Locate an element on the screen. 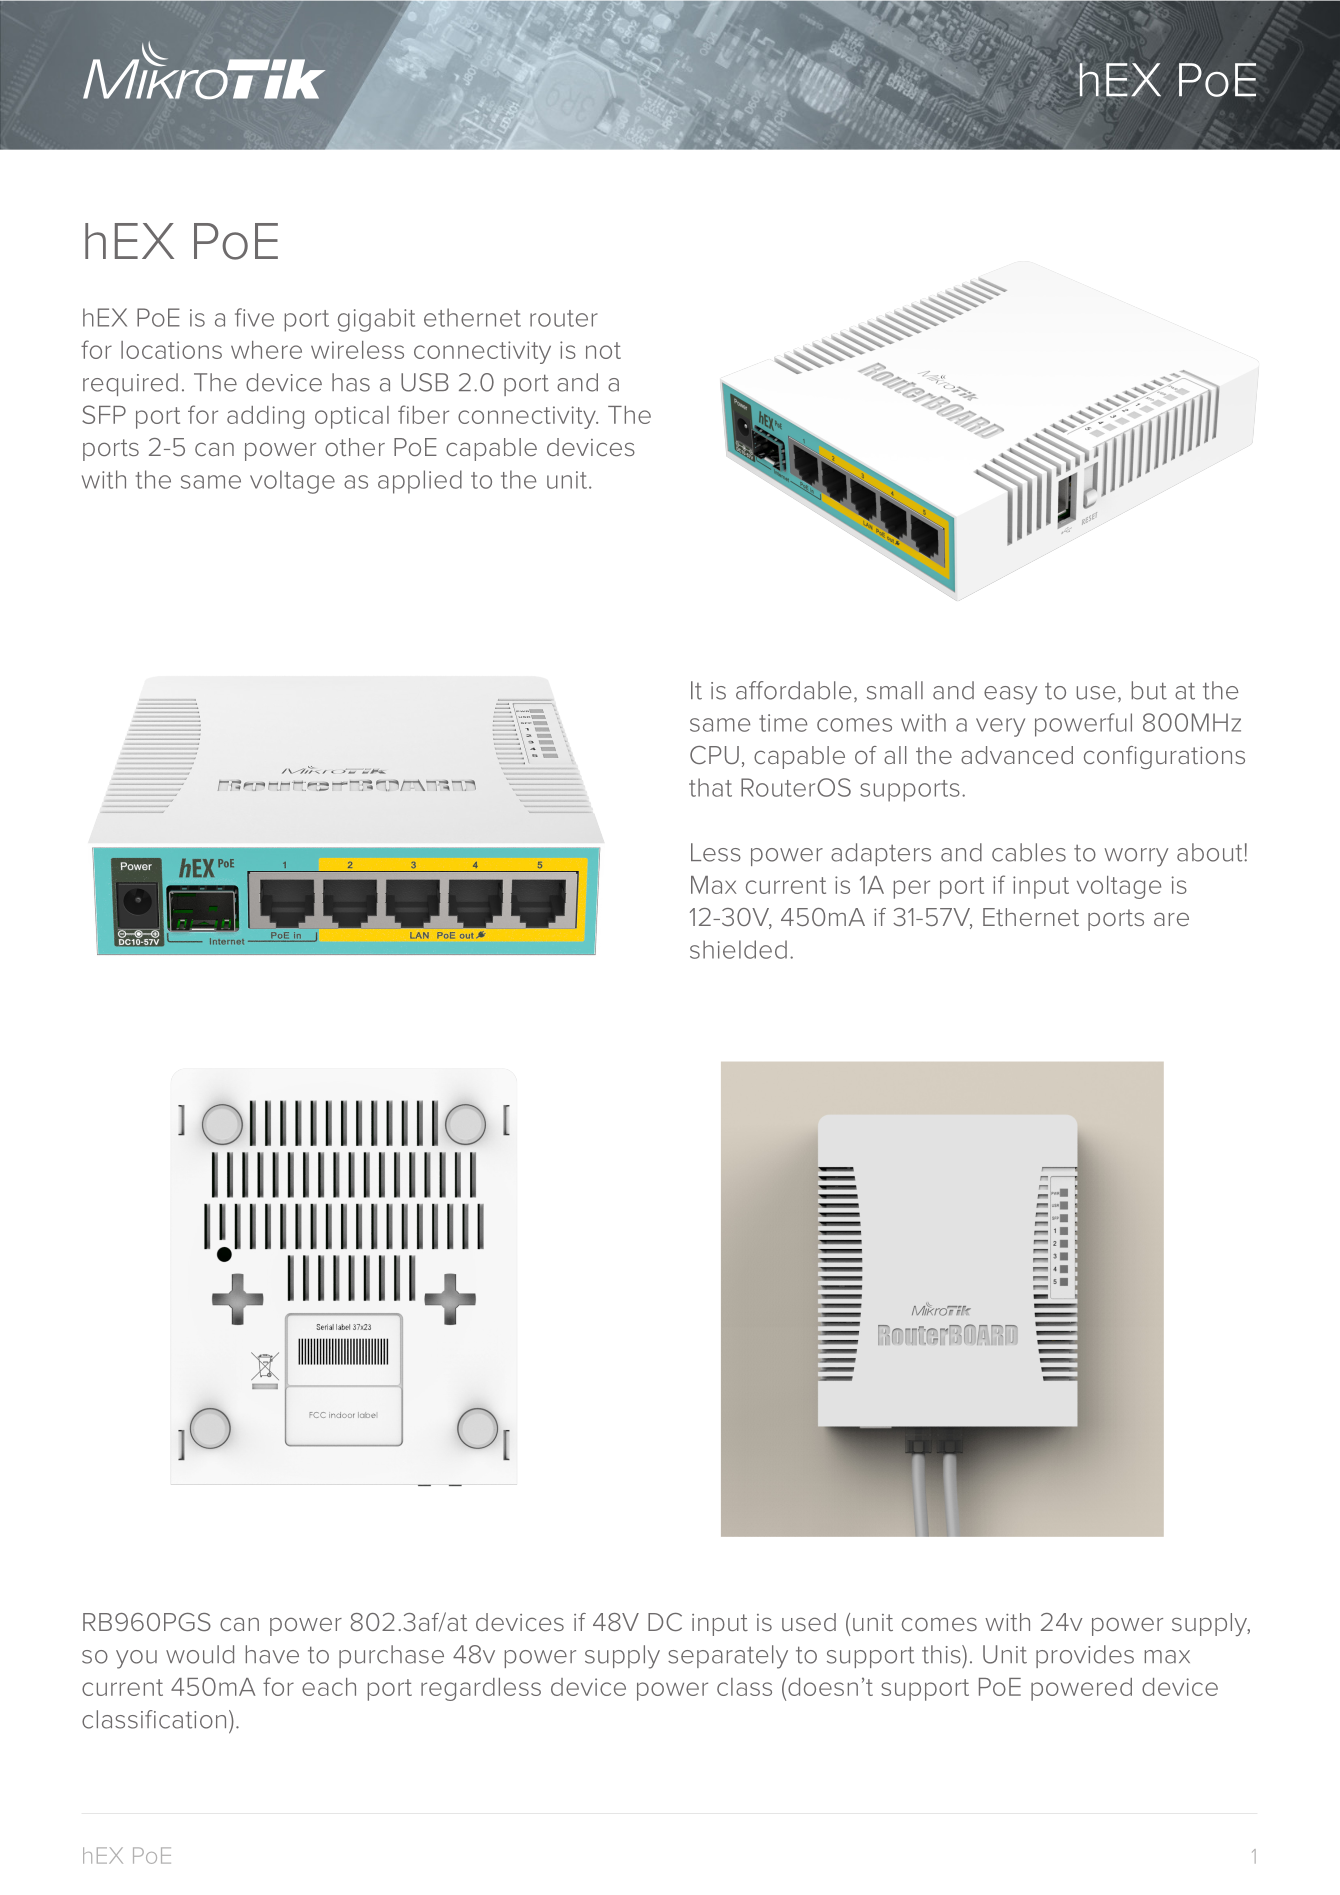 This screenshot has height=1895, width=1340. provides is located at coordinates (1085, 1656).
